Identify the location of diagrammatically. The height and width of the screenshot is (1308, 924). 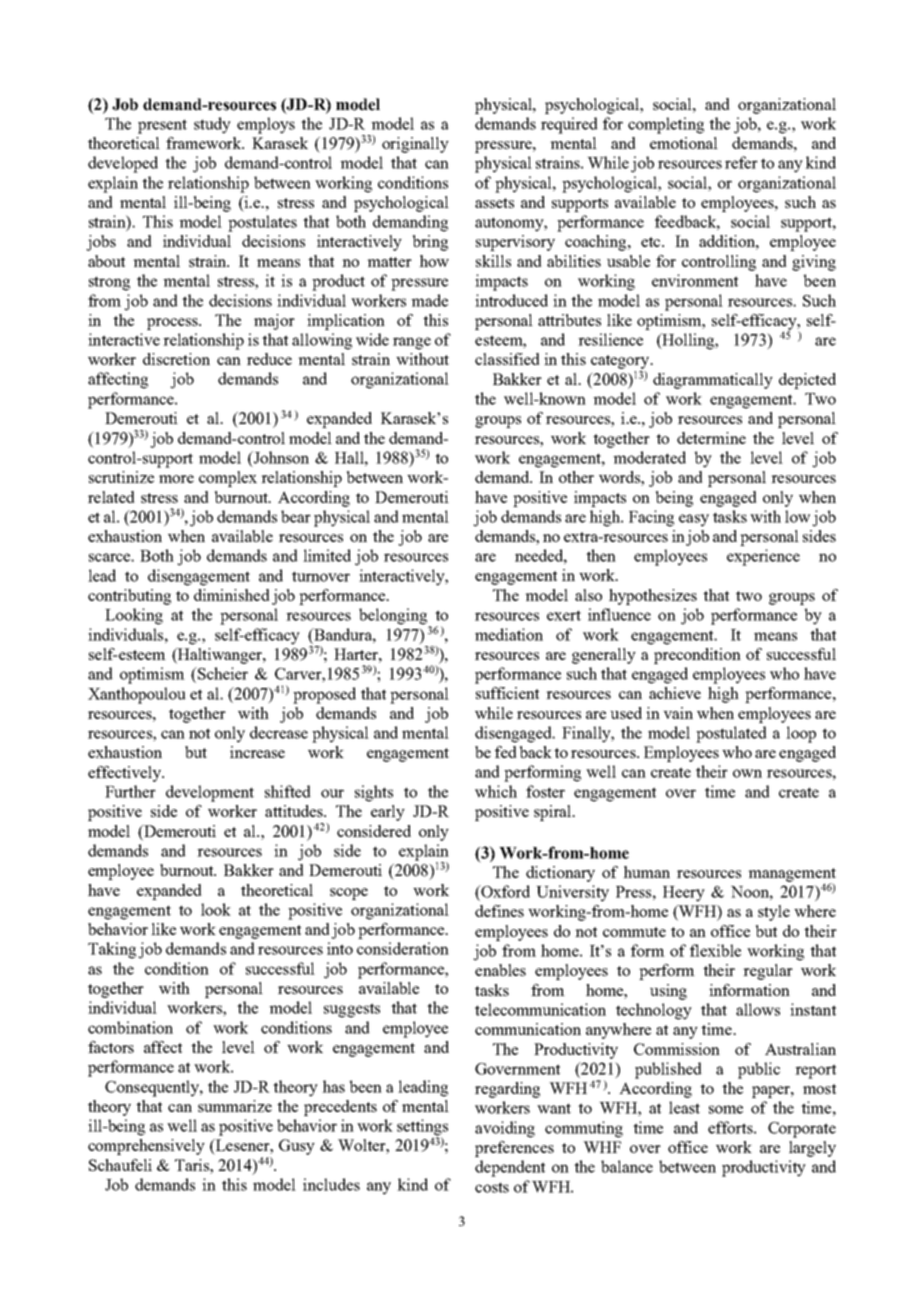
(713, 381).
